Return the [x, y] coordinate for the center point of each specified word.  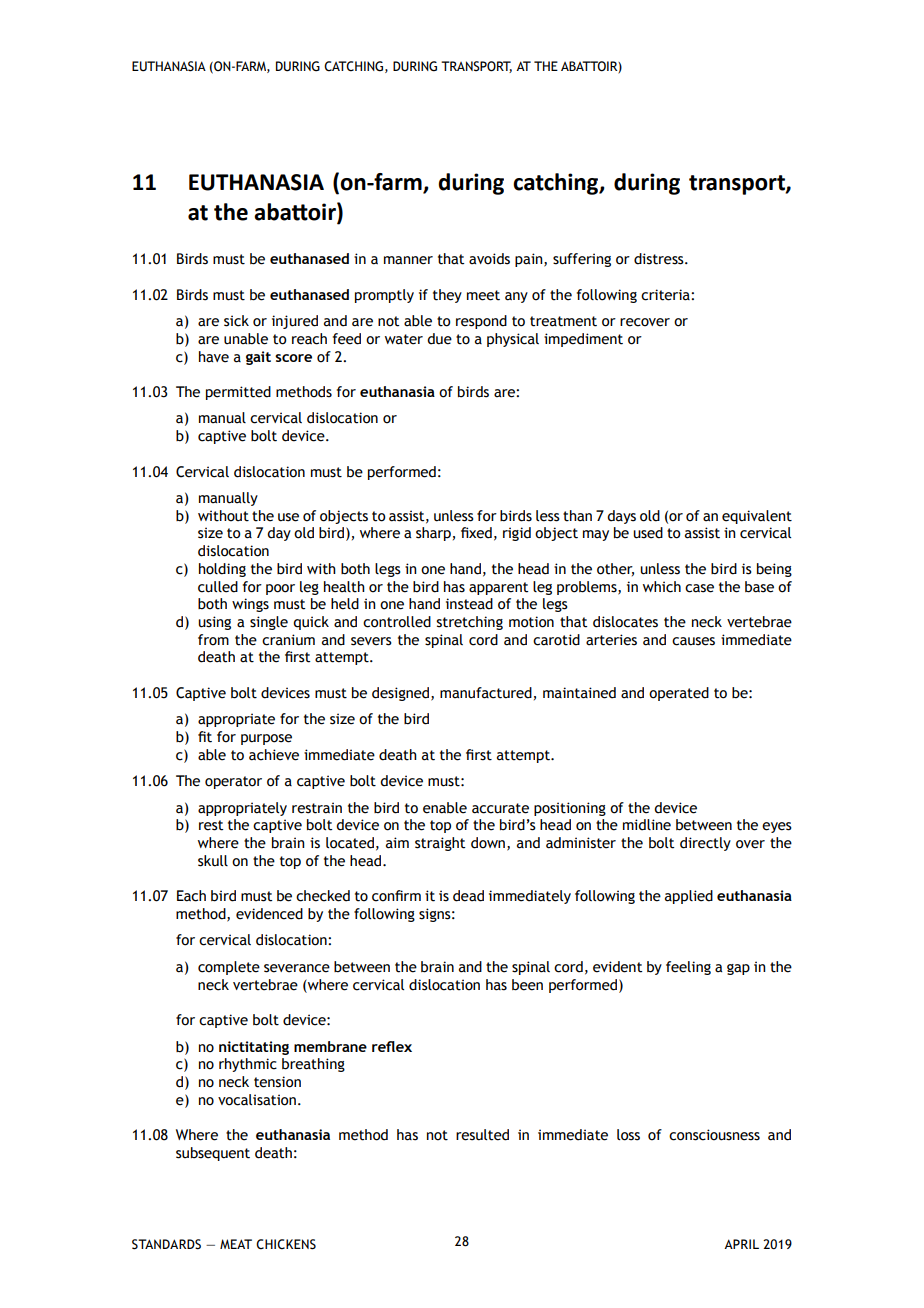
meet [483, 295]
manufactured [486, 693]
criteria [666, 295]
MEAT [236, 1244]
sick [236, 321]
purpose [266, 739]
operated [679, 694]
